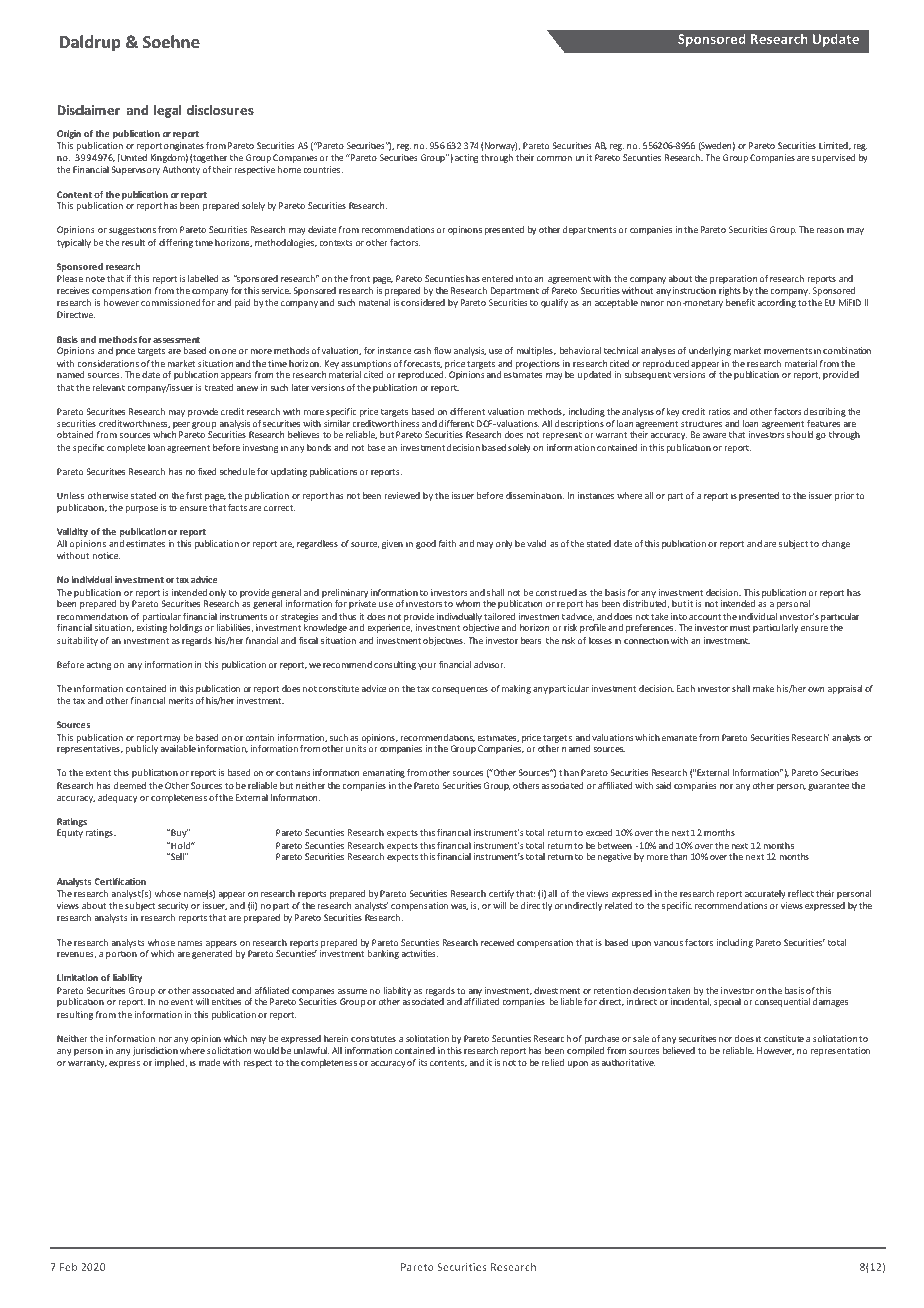 The image size is (924, 1308). I want to click on common, so click(554, 158).
